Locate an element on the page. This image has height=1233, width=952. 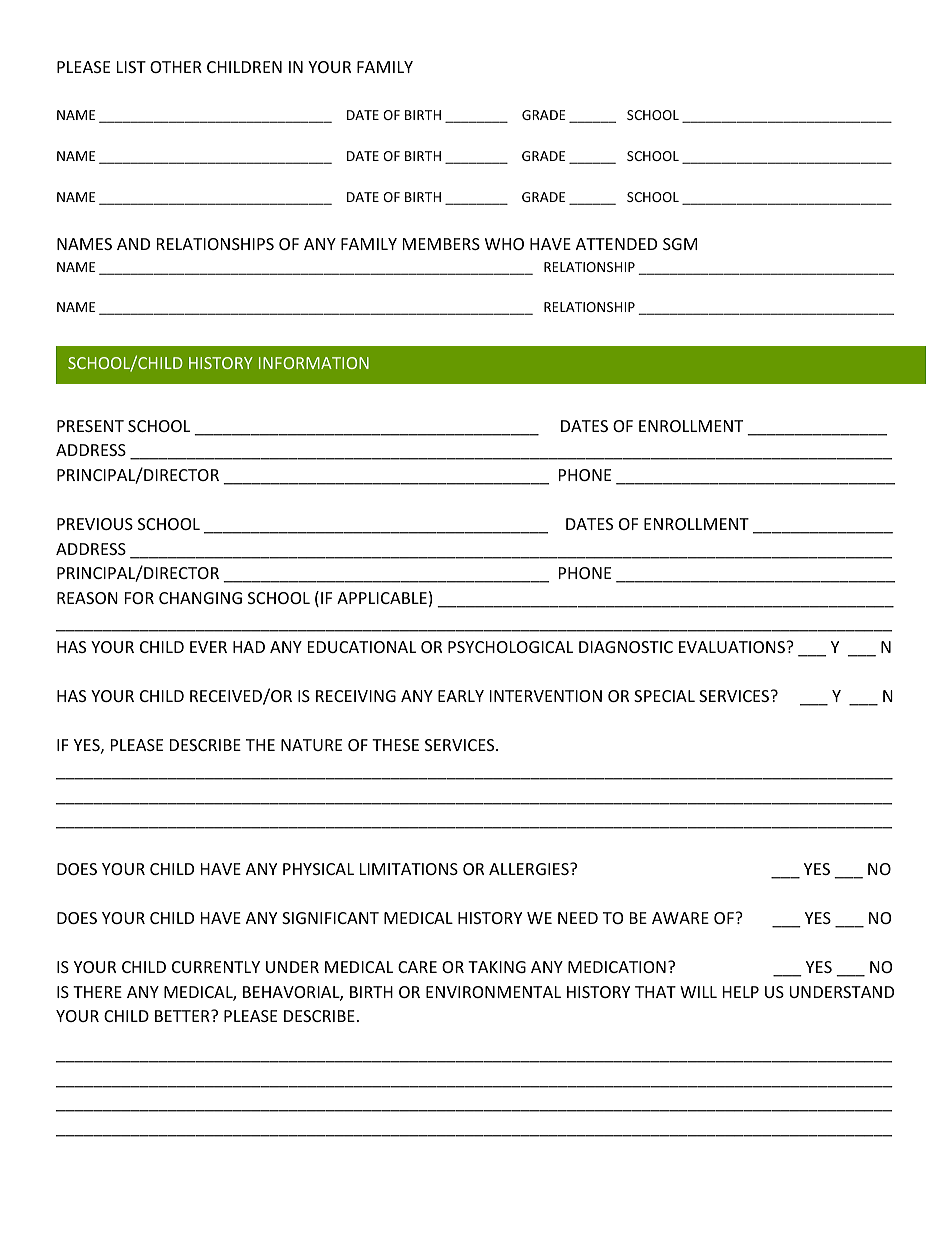
APPLICABLE is located at coordinates (382, 598).
